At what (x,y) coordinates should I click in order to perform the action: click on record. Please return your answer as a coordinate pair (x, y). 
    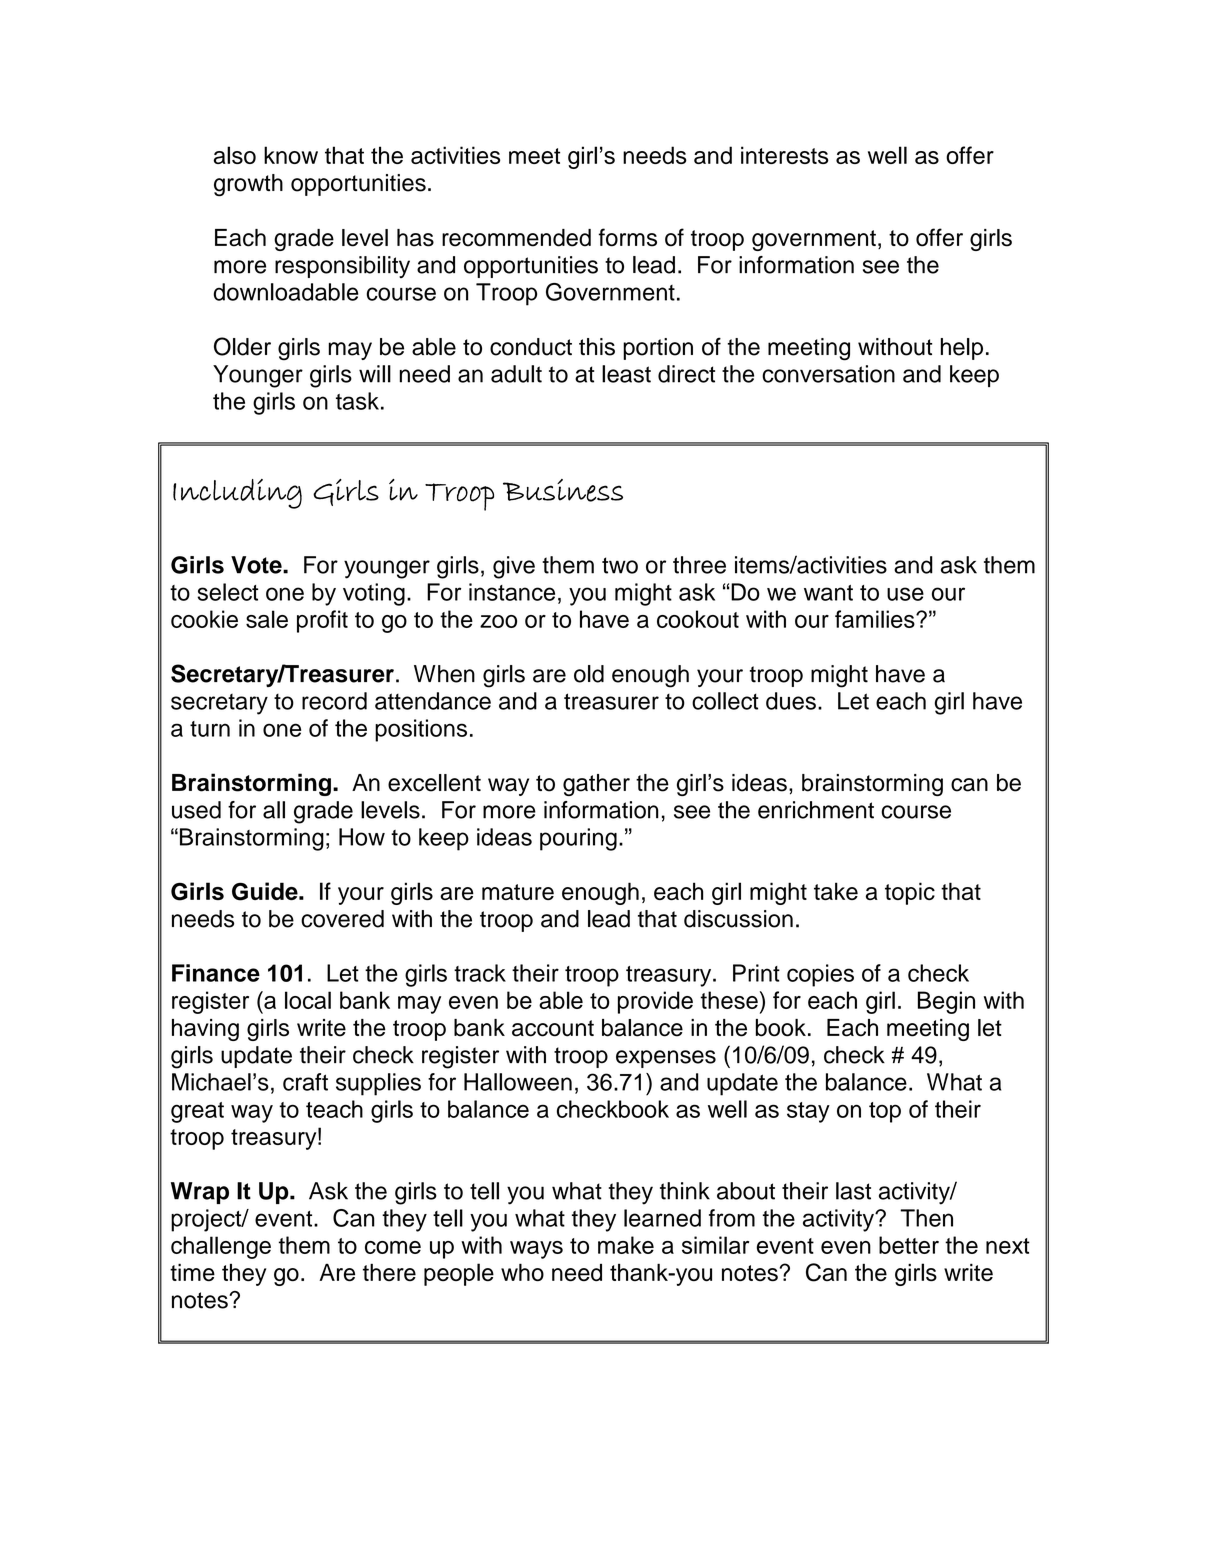
    Looking at the image, I should click on (334, 701).
